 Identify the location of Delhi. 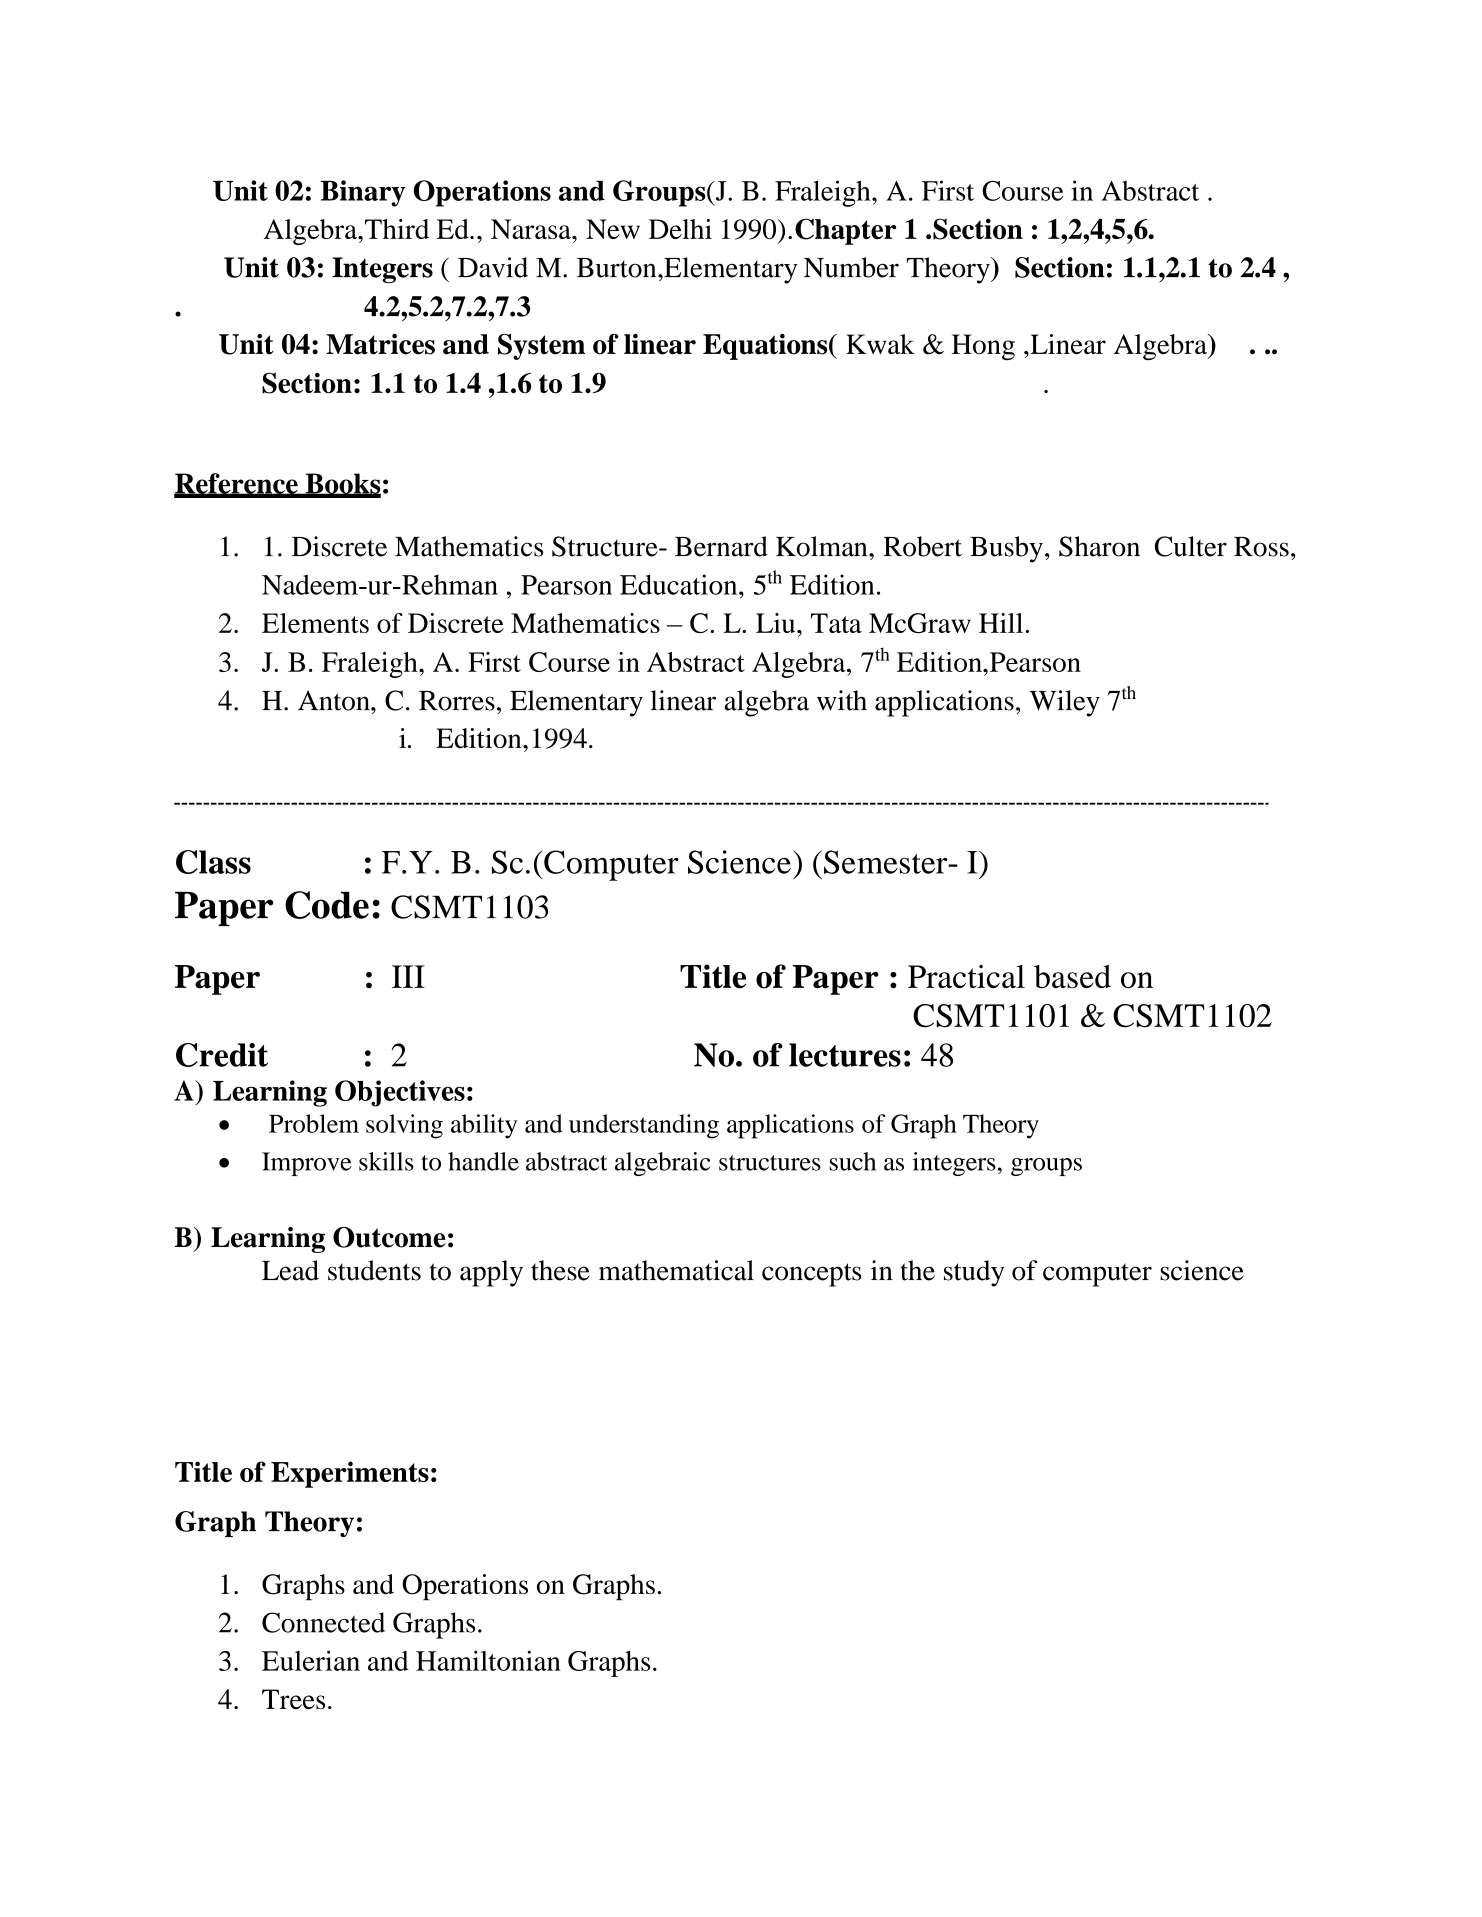
(680, 229).
